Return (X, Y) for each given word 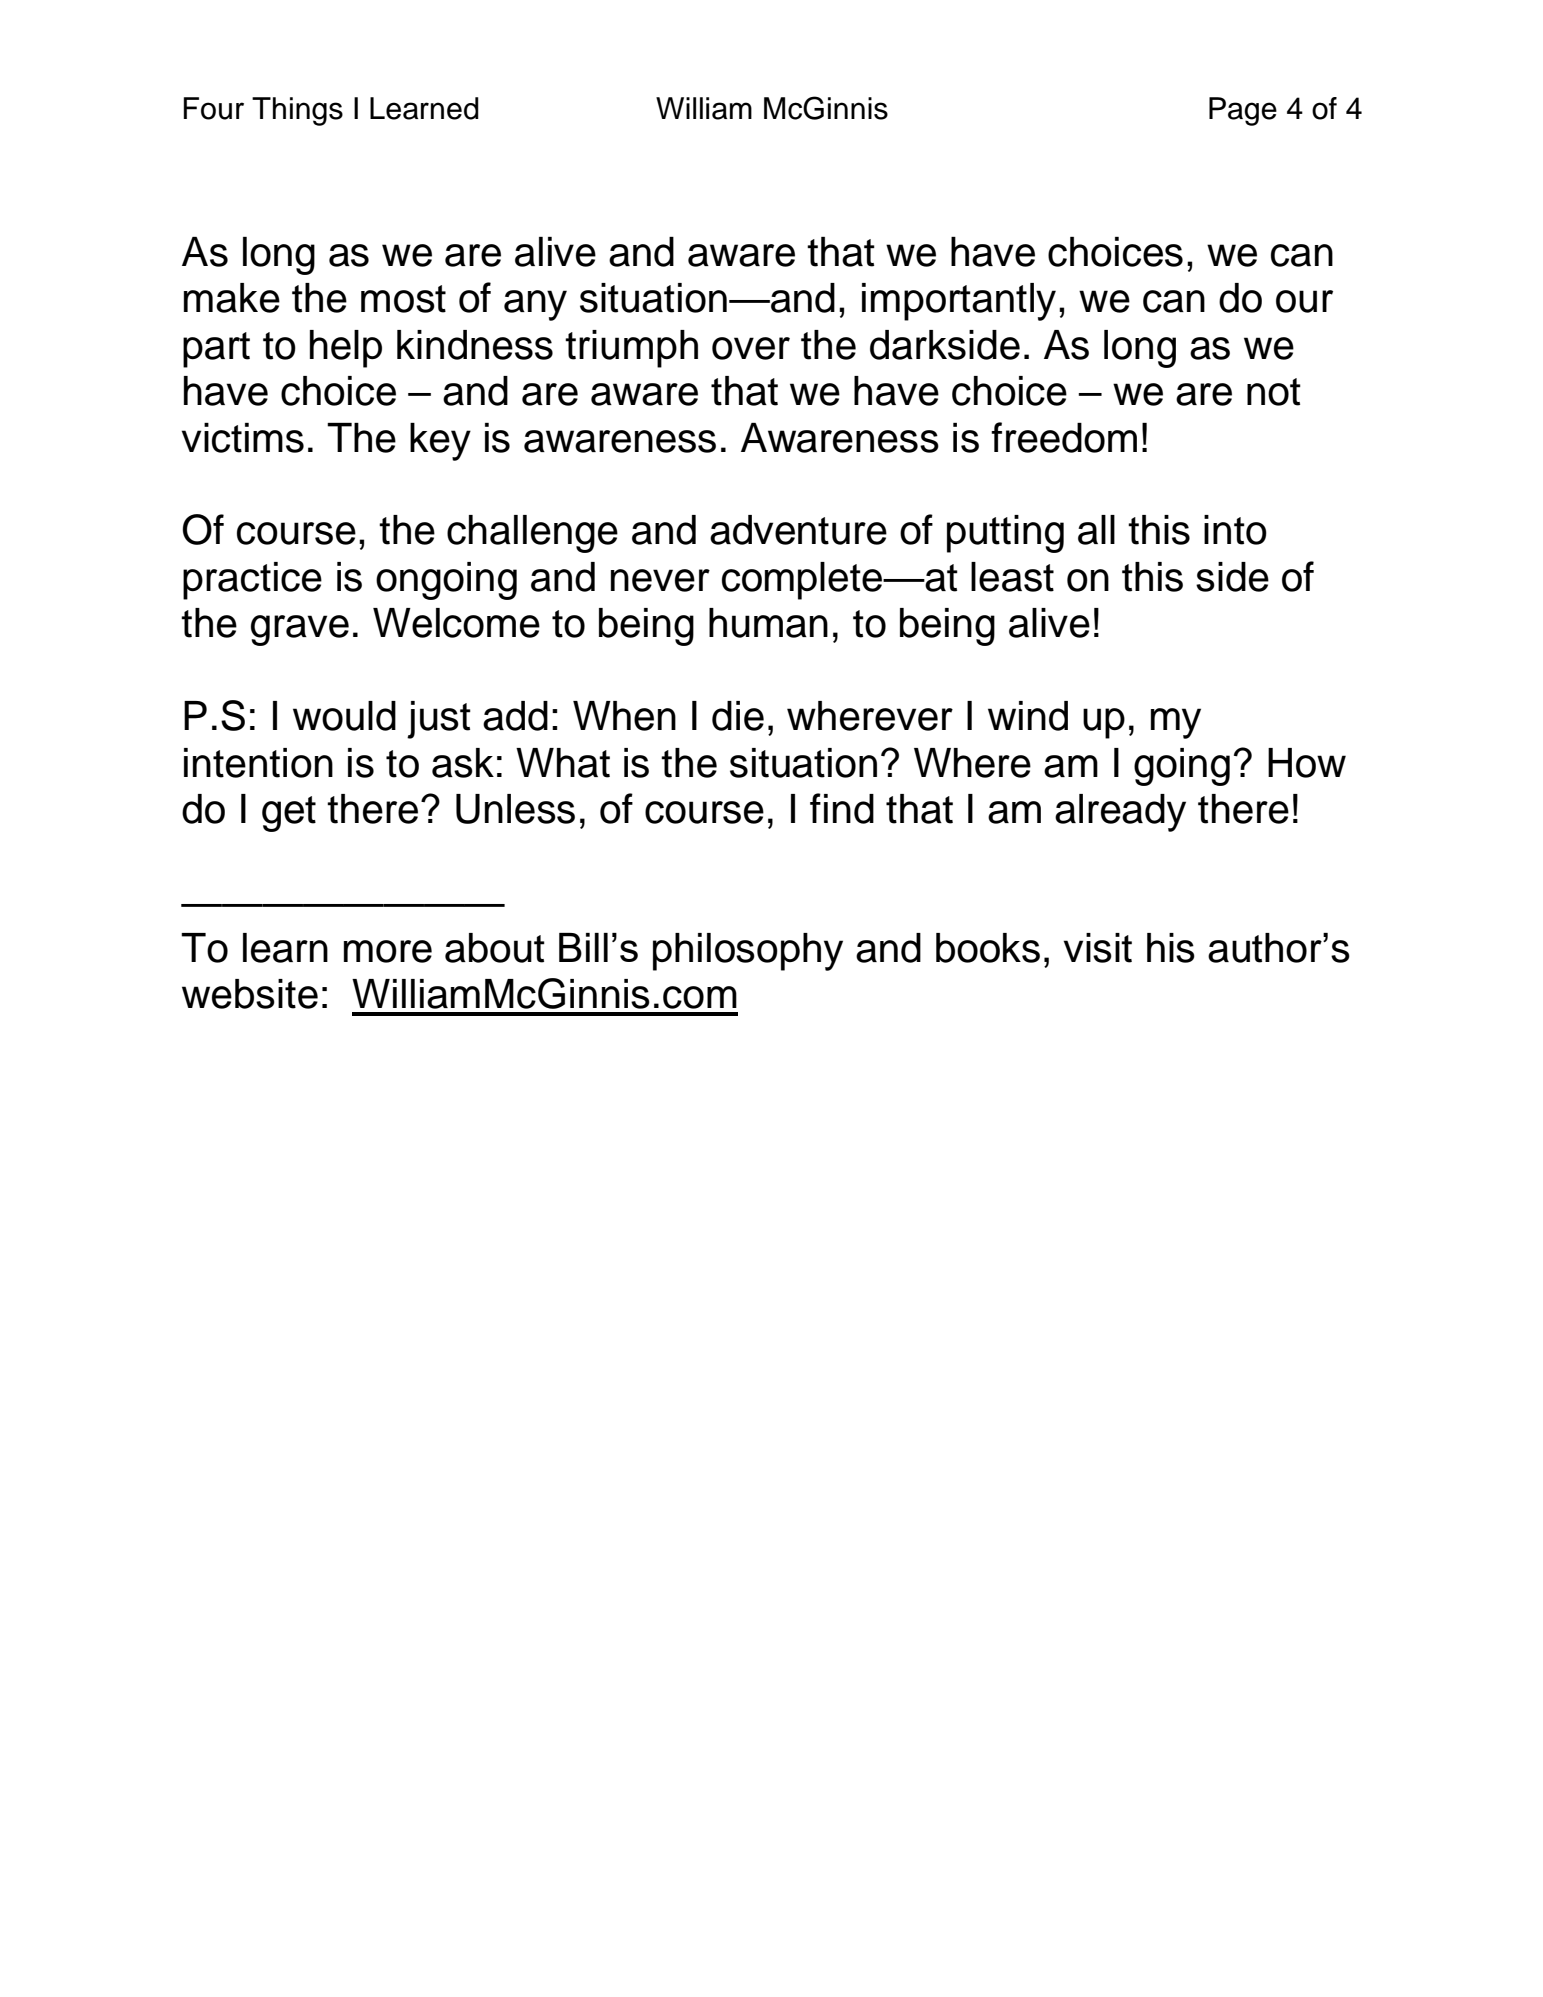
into (1235, 530)
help (346, 349)
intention (258, 763)
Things (297, 111)
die (738, 716)
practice (252, 581)
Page (1243, 111)
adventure (798, 530)
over (751, 348)
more (388, 951)
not (1274, 392)
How (1307, 763)
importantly (959, 302)
